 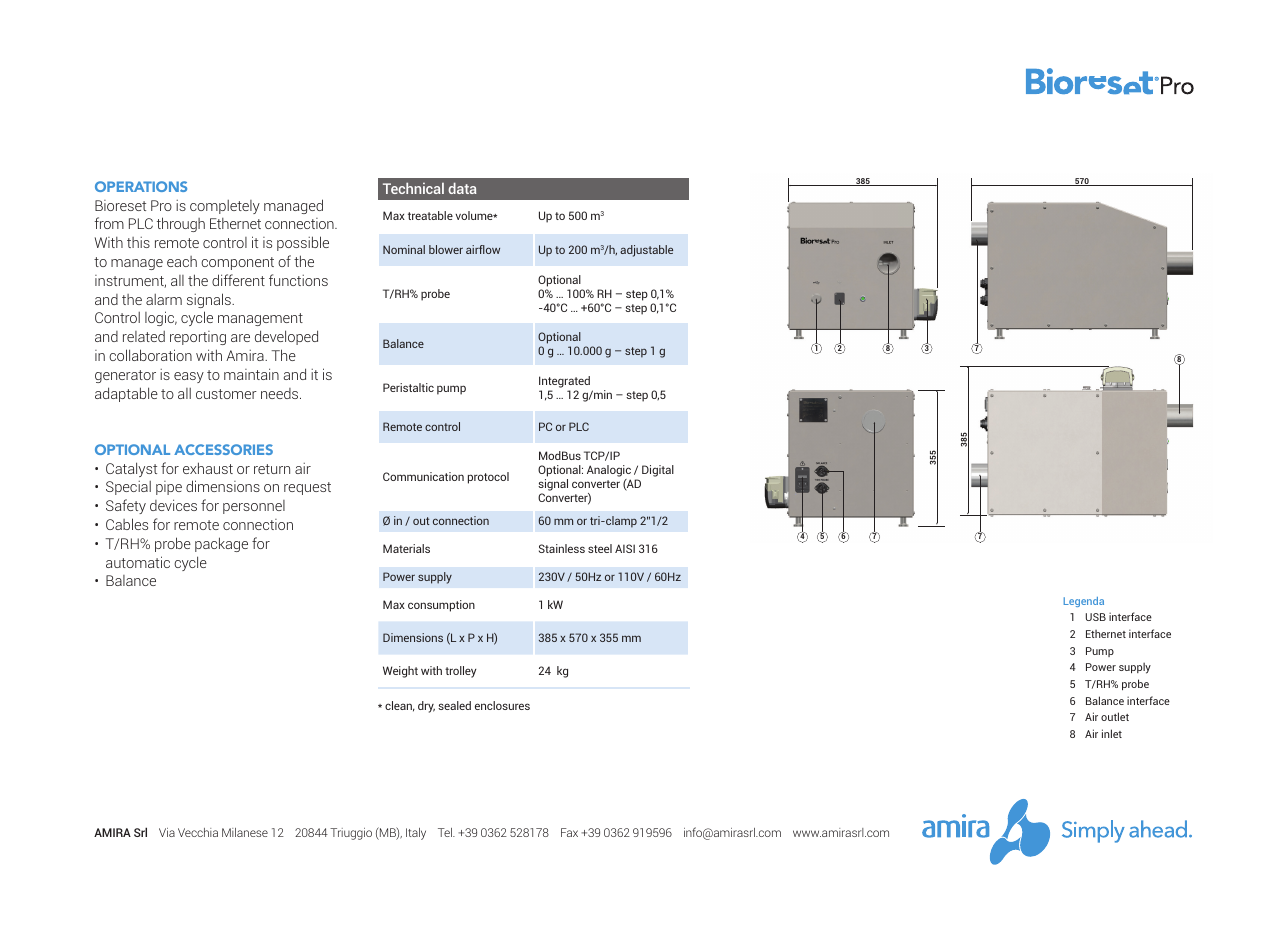 What do you see at coordinates (208, 468) in the page?
I see `exhaust` at bounding box center [208, 468].
